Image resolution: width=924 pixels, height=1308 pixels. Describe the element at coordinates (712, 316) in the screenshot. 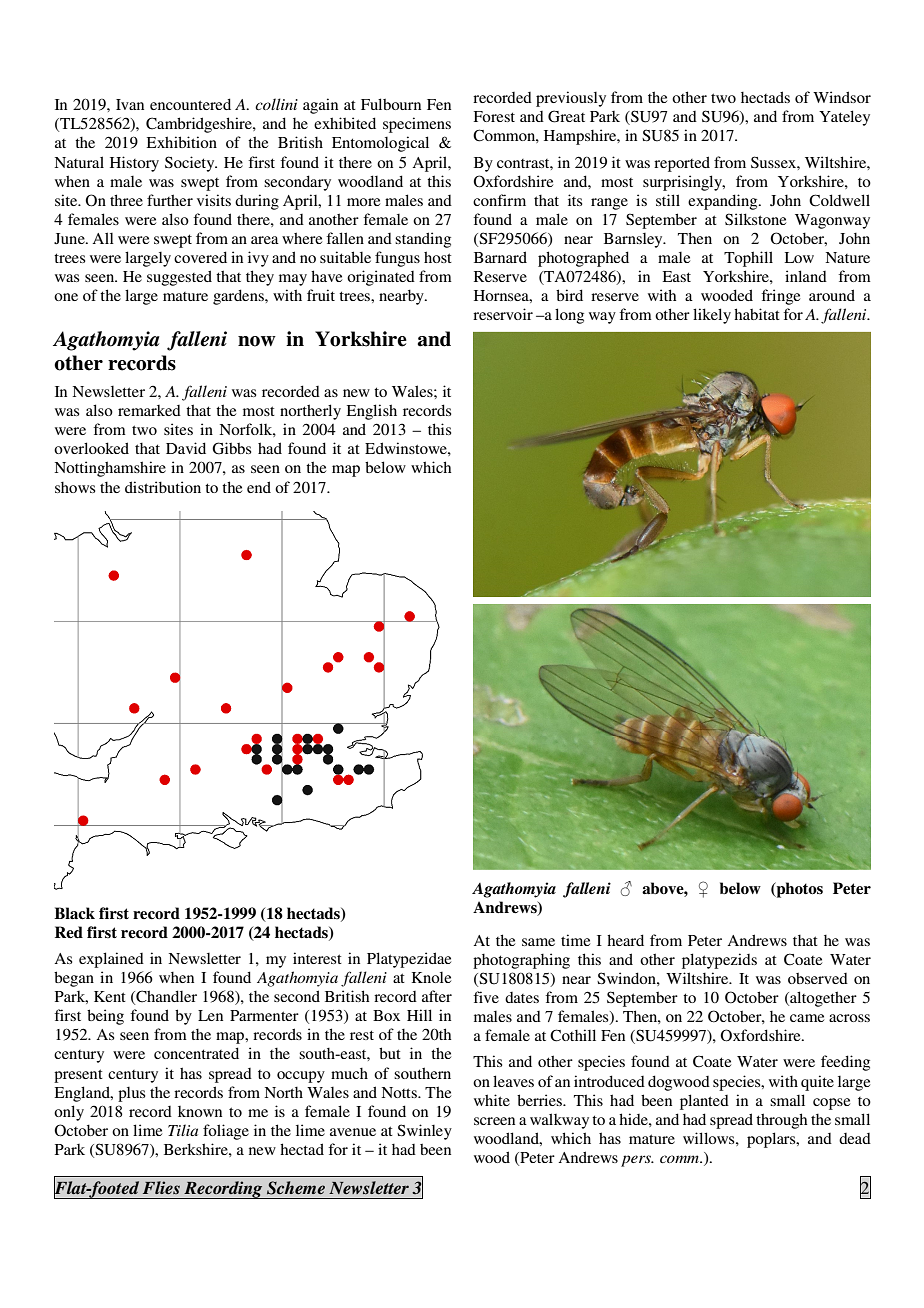

I see `likely` at that location.
